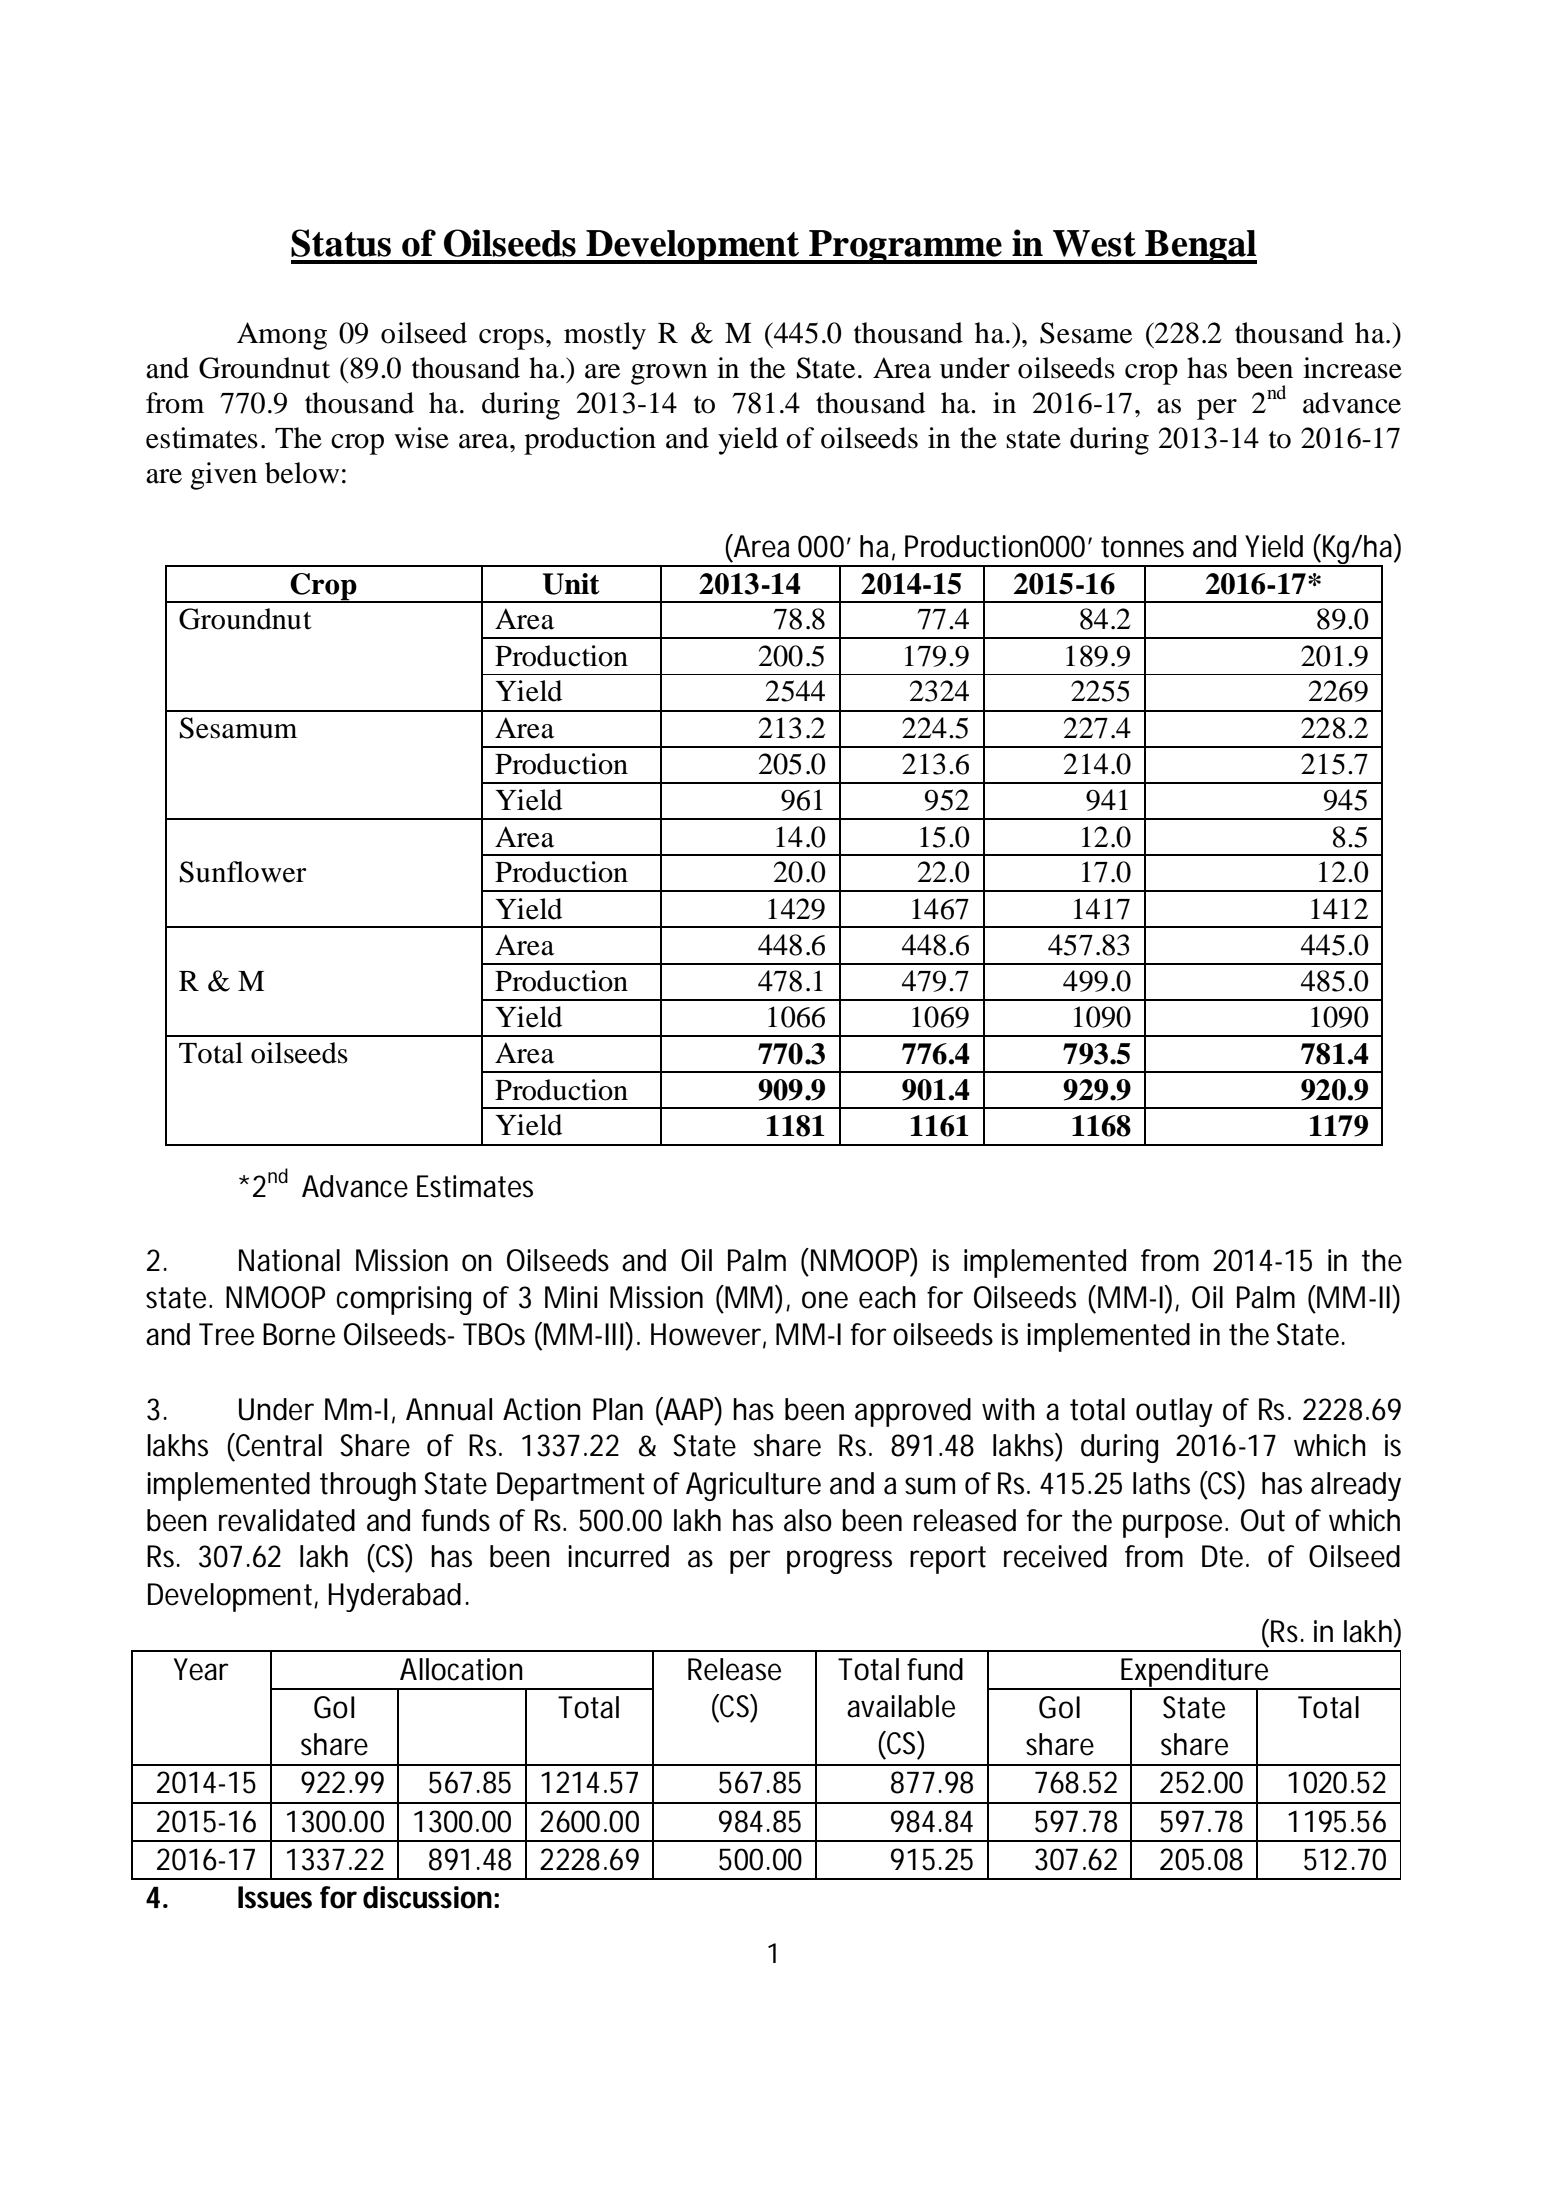 Image resolution: width=1546 pixels, height=2188 pixels. Describe the element at coordinates (905, 247) in the page. I see `Programme` at that location.
